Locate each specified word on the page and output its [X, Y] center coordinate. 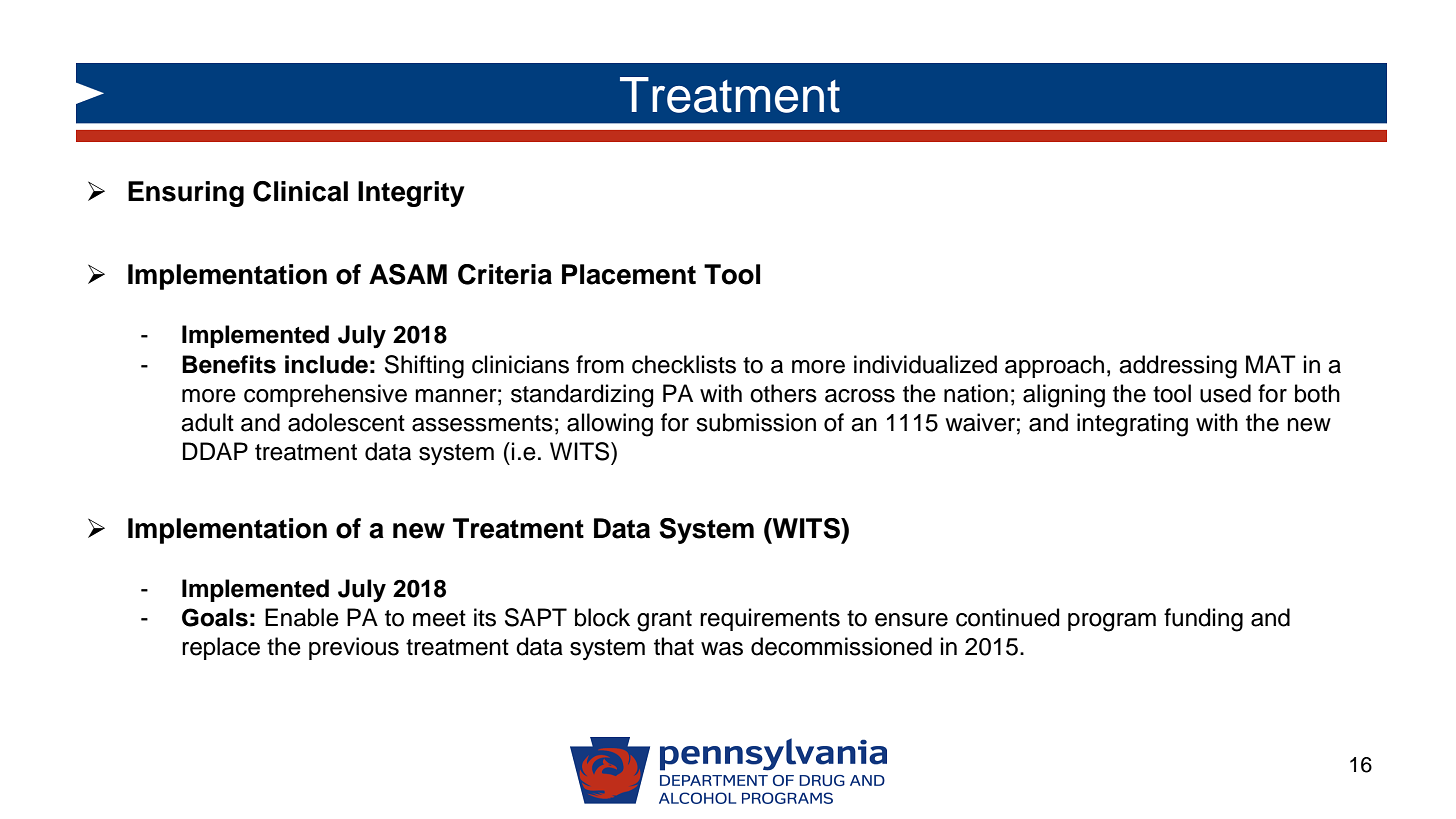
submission [756, 422]
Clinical [300, 191]
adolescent [346, 422]
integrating [1132, 425]
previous [354, 648]
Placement [629, 274]
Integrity [411, 194]
